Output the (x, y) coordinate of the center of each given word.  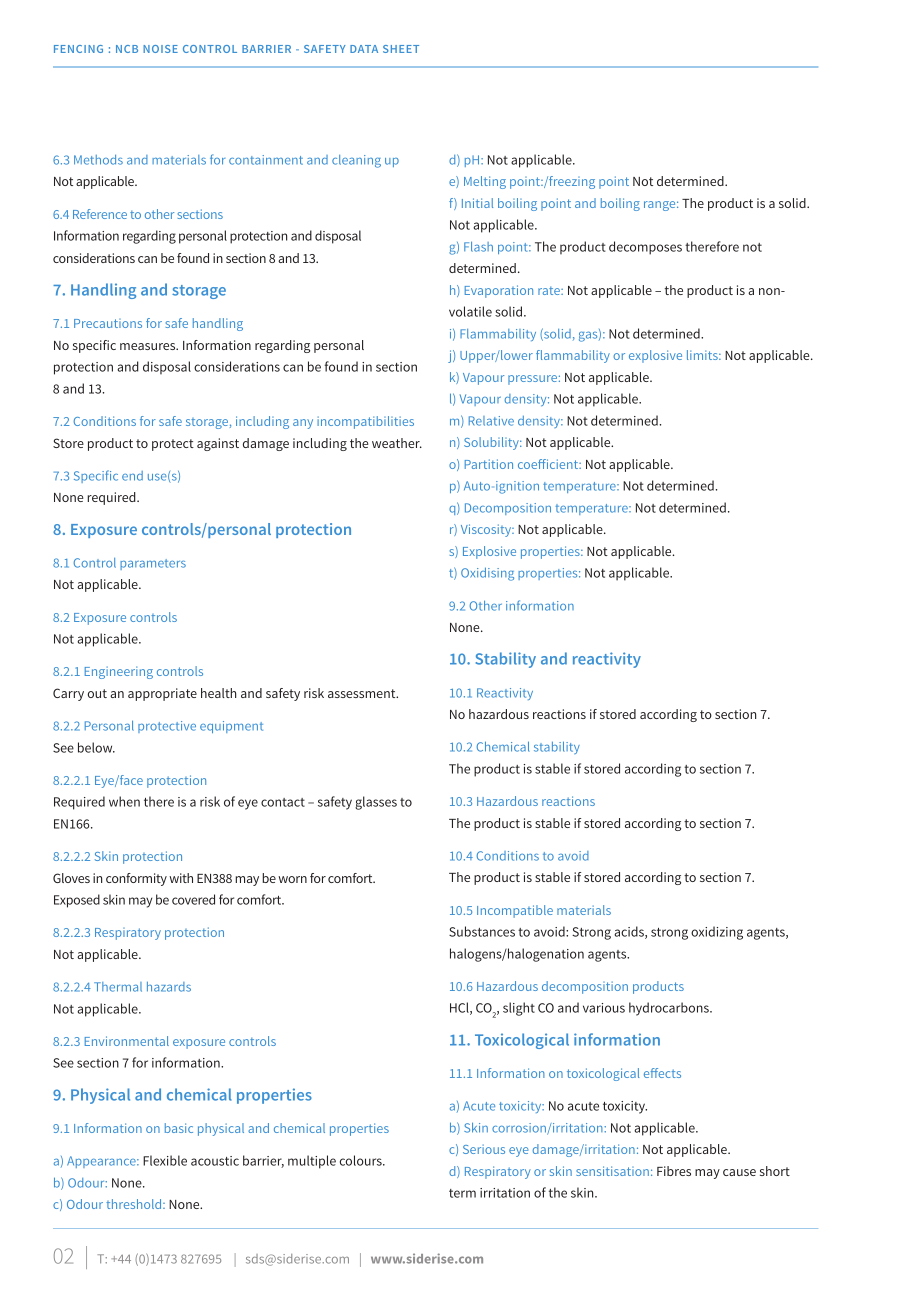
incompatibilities (365, 422)
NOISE (160, 49)
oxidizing (717, 933)
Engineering (119, 672)
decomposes (645, 248)
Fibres (674, 1171)
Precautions (108, 323)
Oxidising (487, 574)
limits (703, 355)
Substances (482, 931)
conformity (136, 879)
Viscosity (487, 530)
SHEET (401, 49)
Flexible (165, 1160)
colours (362, 1160)
